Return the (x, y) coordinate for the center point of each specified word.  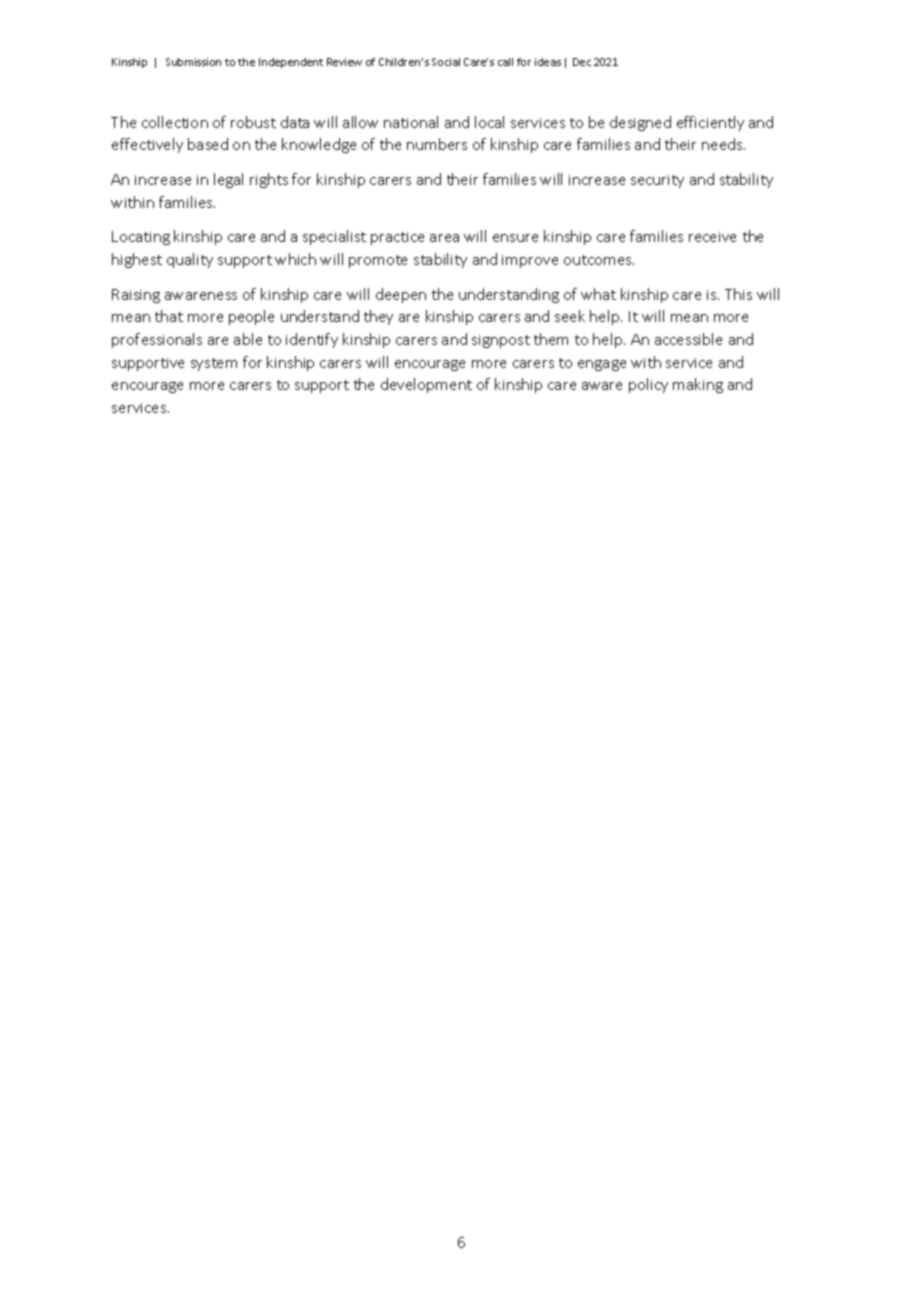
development (426, 385)
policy (648, 385)
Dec (582, 62)
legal (228, 180)
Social (446, 62)
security (657, 181)
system (214, 364)
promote (378, 261)
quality (190, 260)
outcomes (599, 260)
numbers (437, 144)
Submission (193, 62)
